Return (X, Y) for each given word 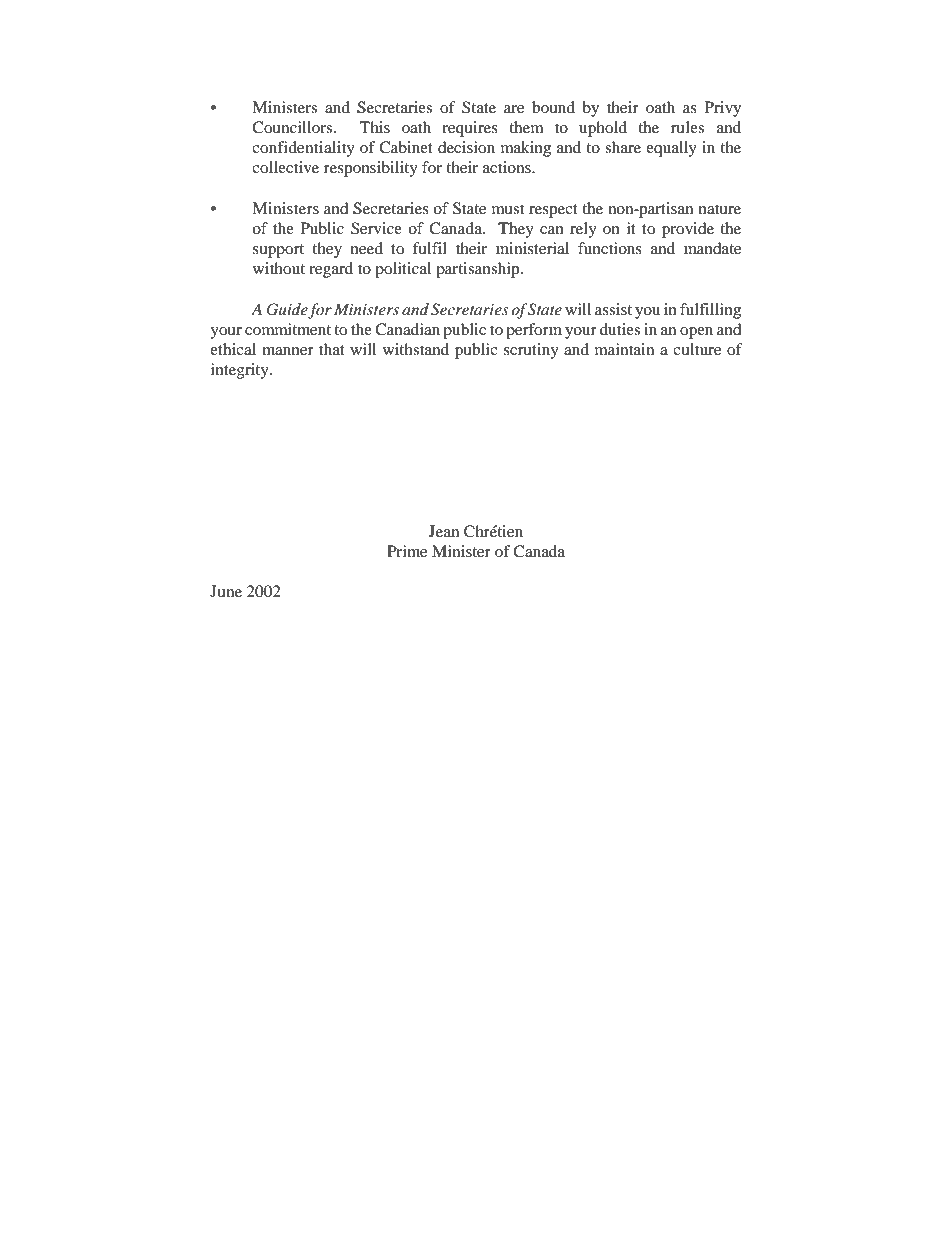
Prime (407, 551)
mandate (712, 248)
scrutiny (531, 351)
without (279, 268)
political (403, 270)
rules (687, 127)
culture (697, 349)
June (226, 591)
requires (470, 129)
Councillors (293, 127)
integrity (241, 371)
